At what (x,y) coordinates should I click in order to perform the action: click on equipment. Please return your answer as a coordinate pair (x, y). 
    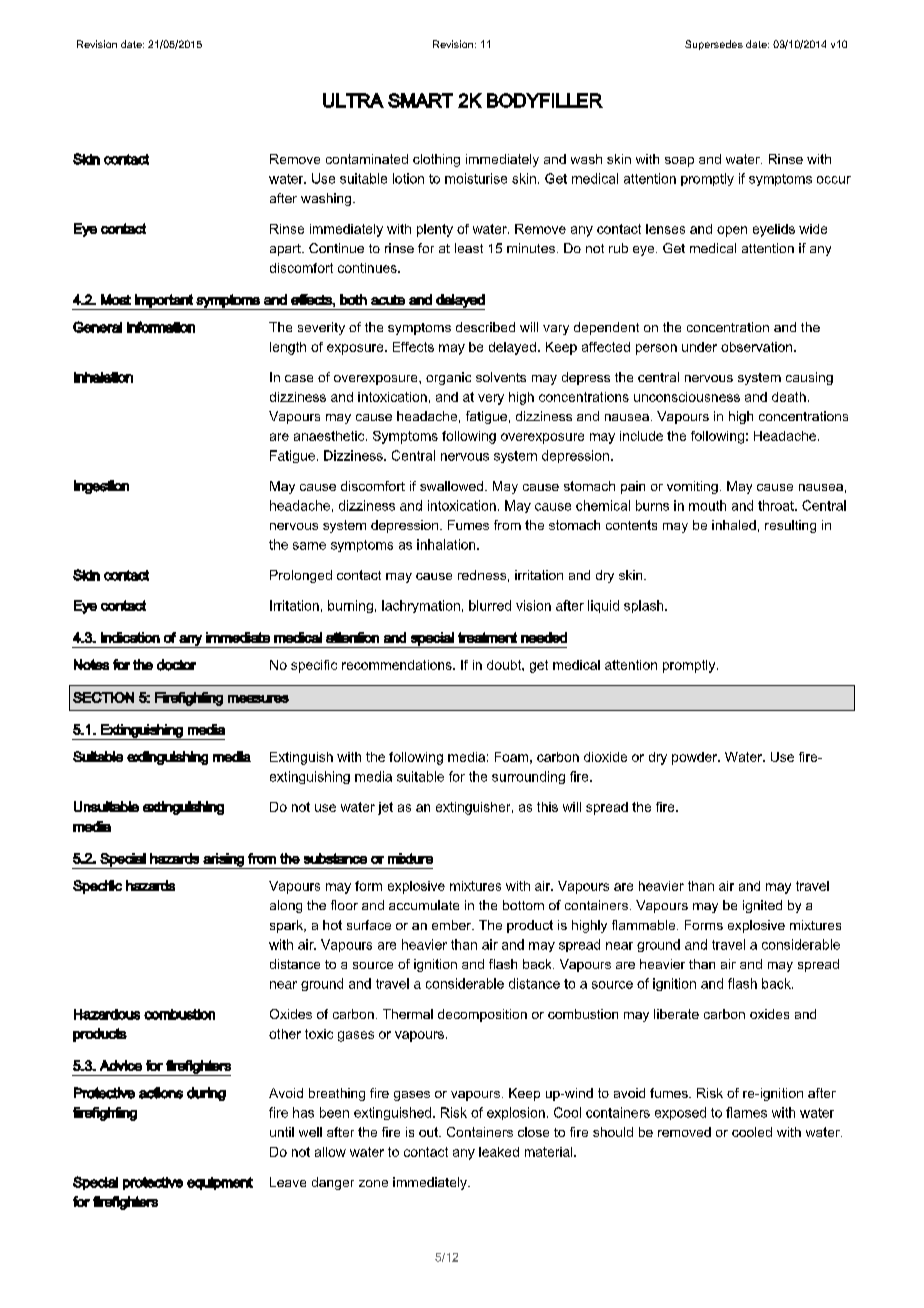
    Looking at the image, I should click on (220, 1183).
